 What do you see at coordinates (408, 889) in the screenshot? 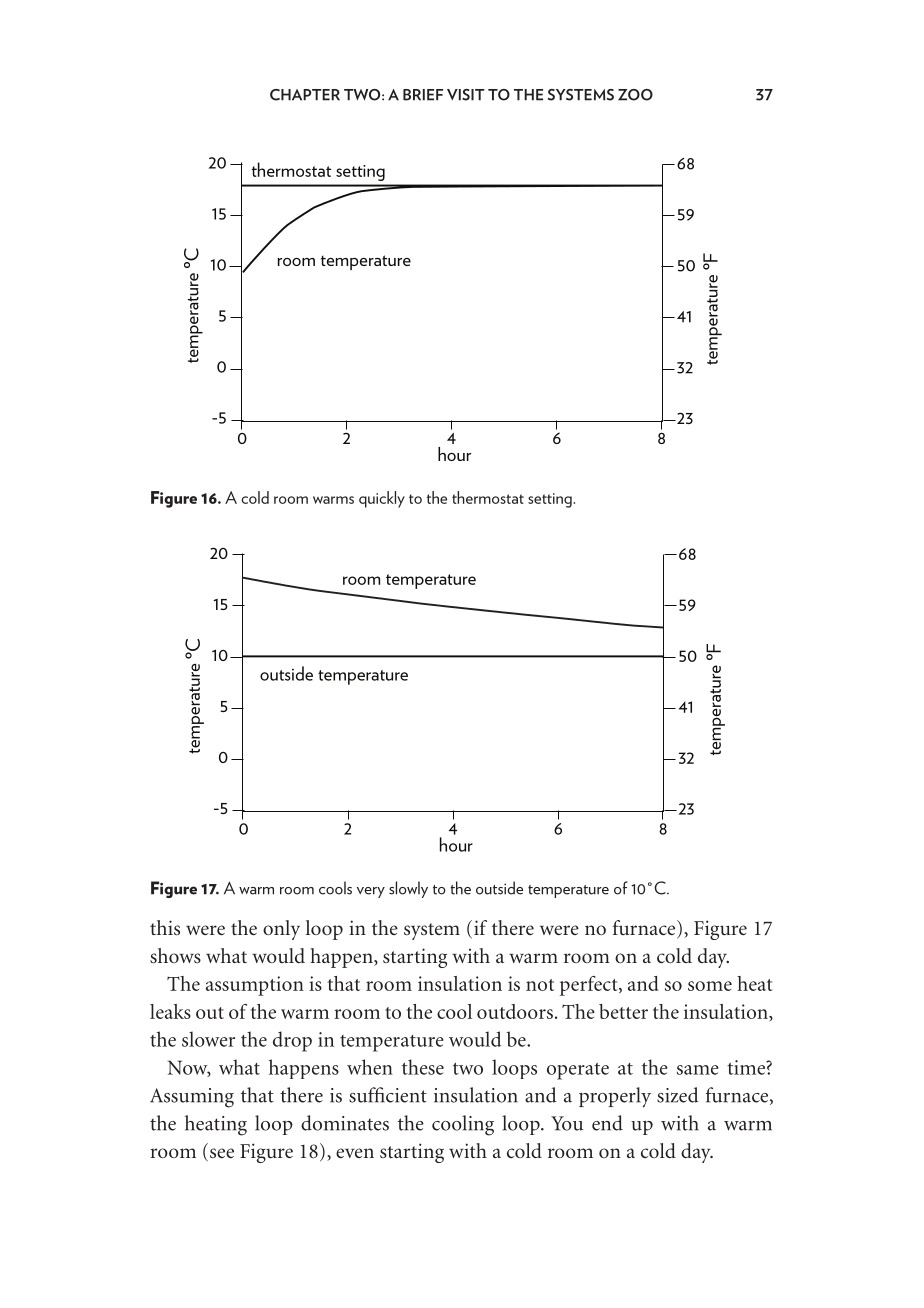
I see `slowly` at bounding box center [408, 889].
